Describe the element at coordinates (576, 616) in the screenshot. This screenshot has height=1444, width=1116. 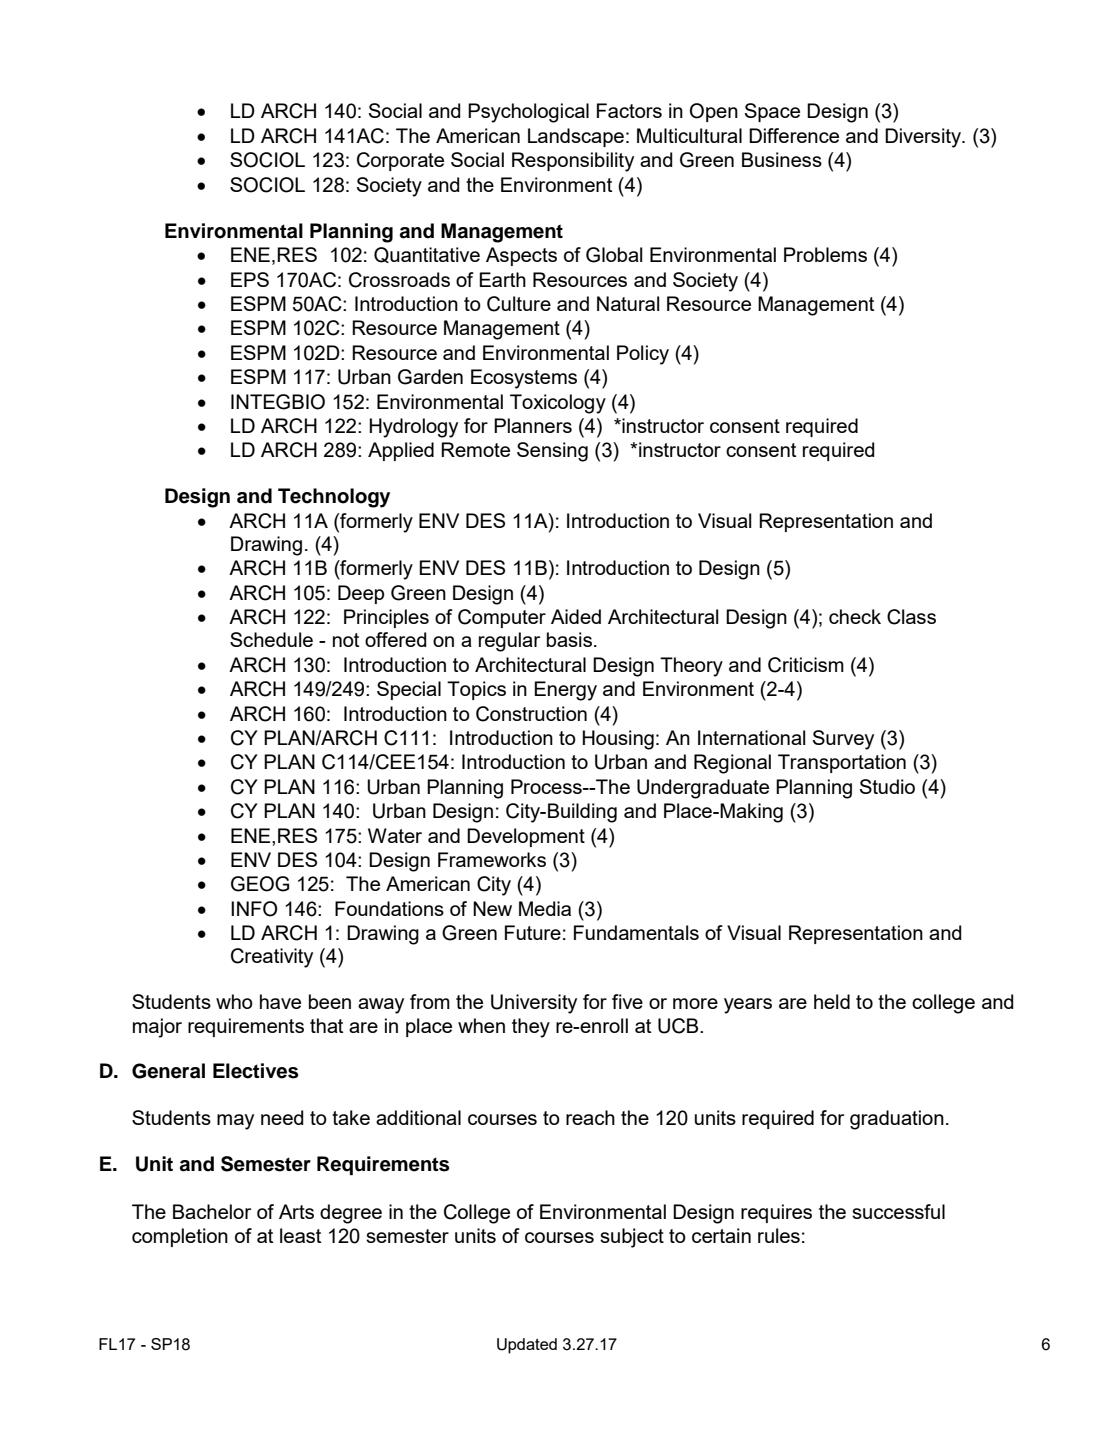
I see `Aided` at that location.
